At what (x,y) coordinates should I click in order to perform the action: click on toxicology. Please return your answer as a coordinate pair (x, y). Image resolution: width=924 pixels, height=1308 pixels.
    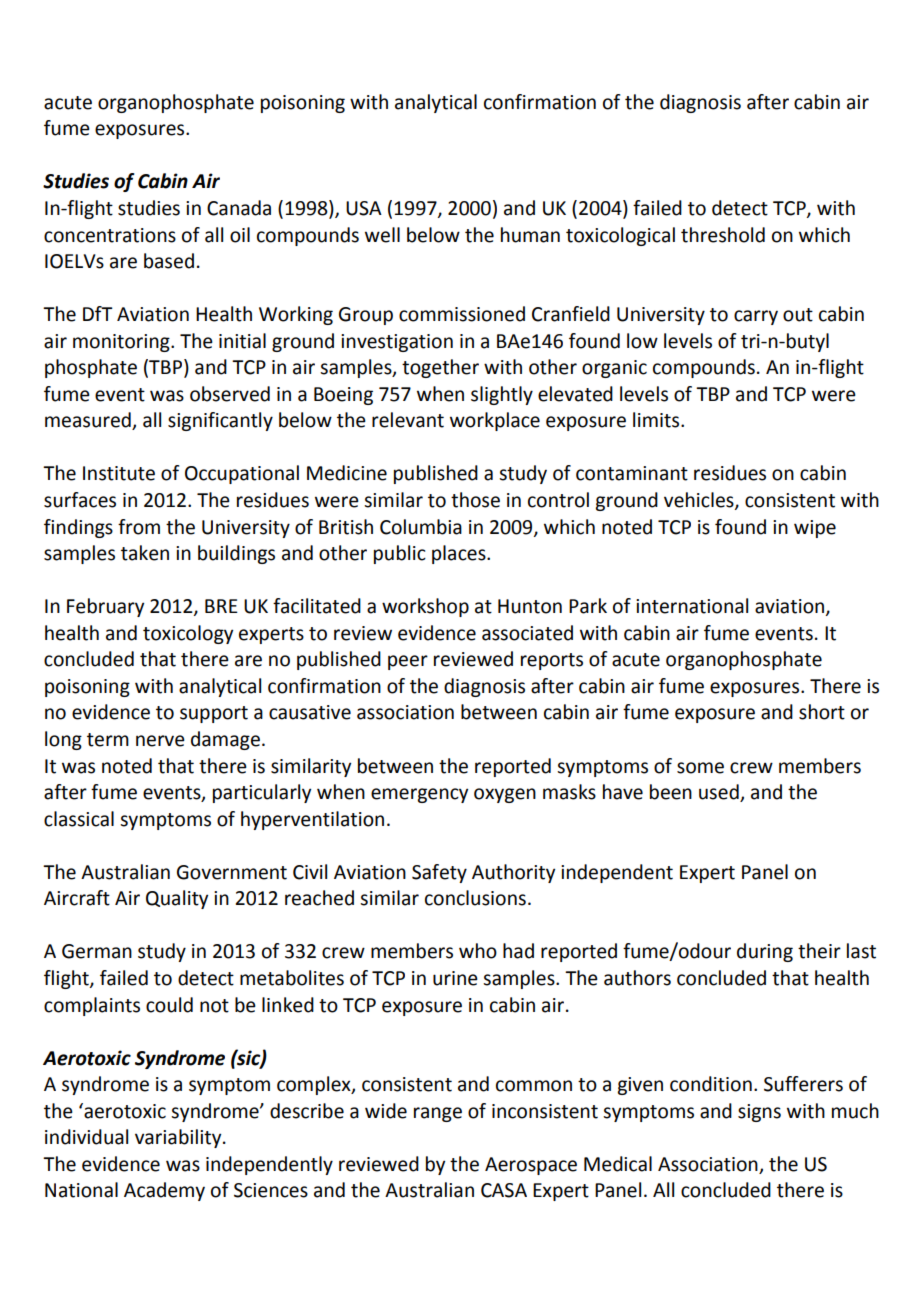
    Looking at the image, I should click on (188, 634).
